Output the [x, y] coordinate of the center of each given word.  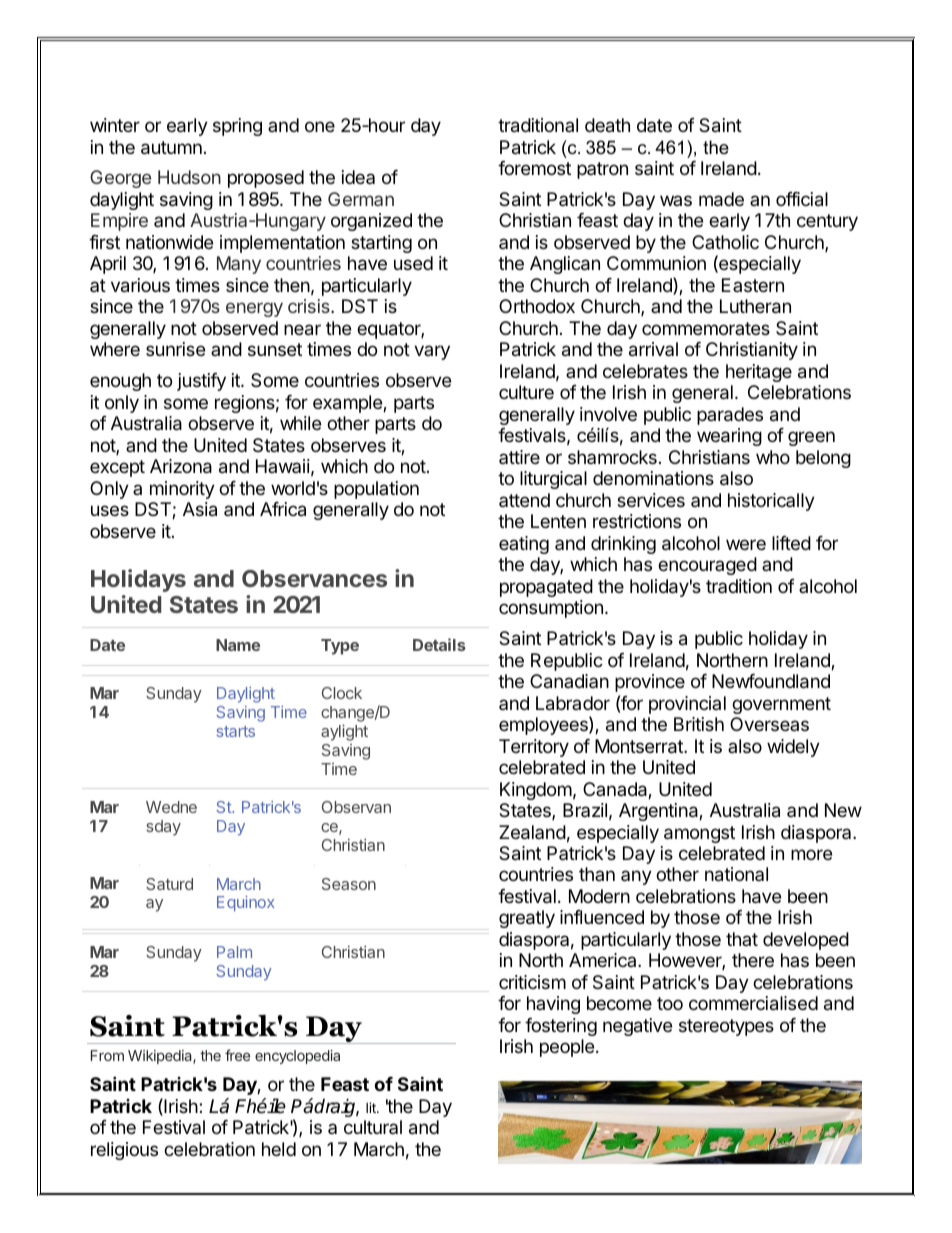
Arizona [181, 466]
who [773, 457]
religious [124, 1151]
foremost [534, 168]
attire [519, 457]
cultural [373, 1127]
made [721, 199]
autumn [171, 148]
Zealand [532, 832]
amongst [699, 834]
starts [236, 731]
